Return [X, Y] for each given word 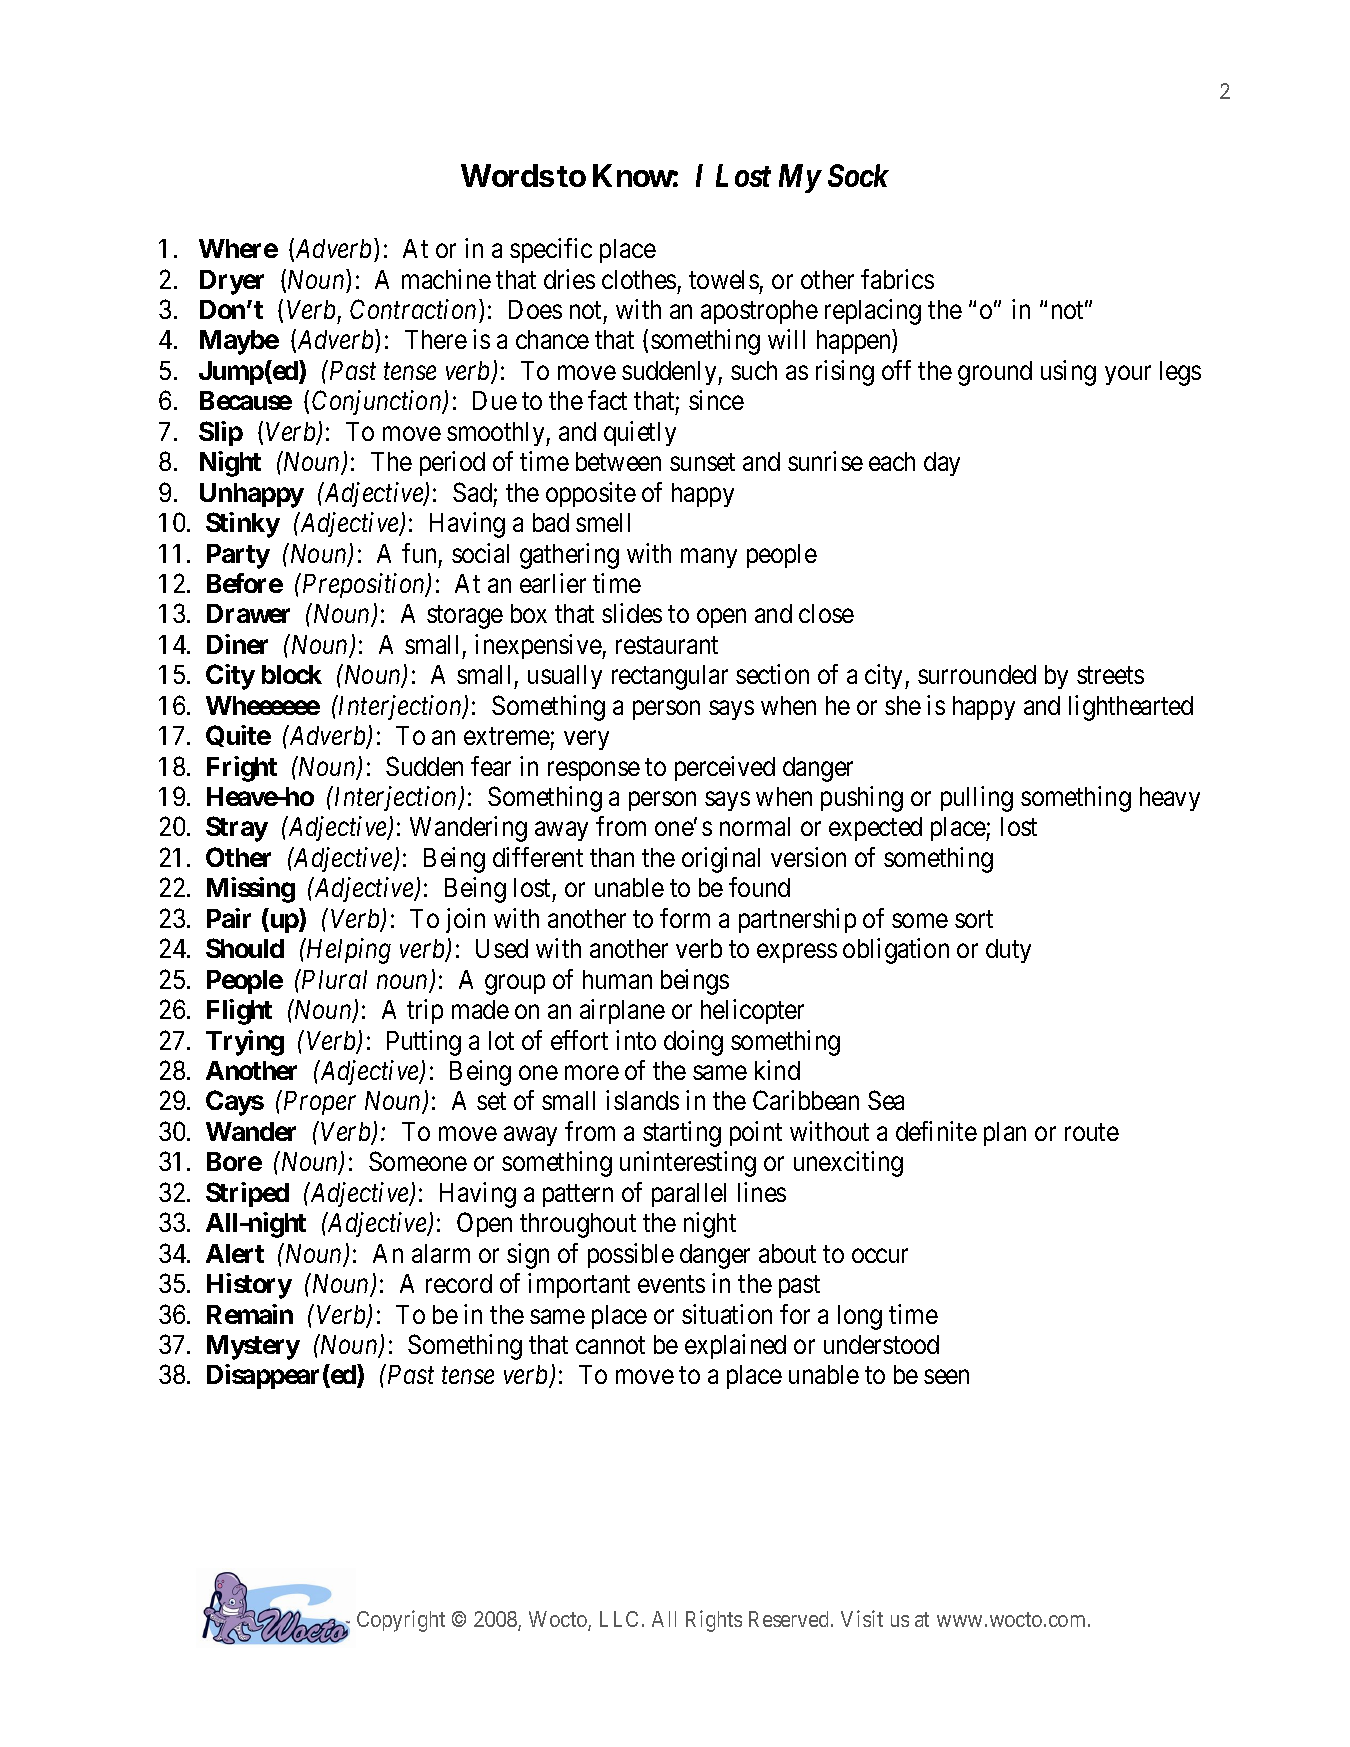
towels [724, 279]
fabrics [897, 279]
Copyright [401, 1621]
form [685, 918]
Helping [347, 951]
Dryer [232, 282]
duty [1008, 951]
